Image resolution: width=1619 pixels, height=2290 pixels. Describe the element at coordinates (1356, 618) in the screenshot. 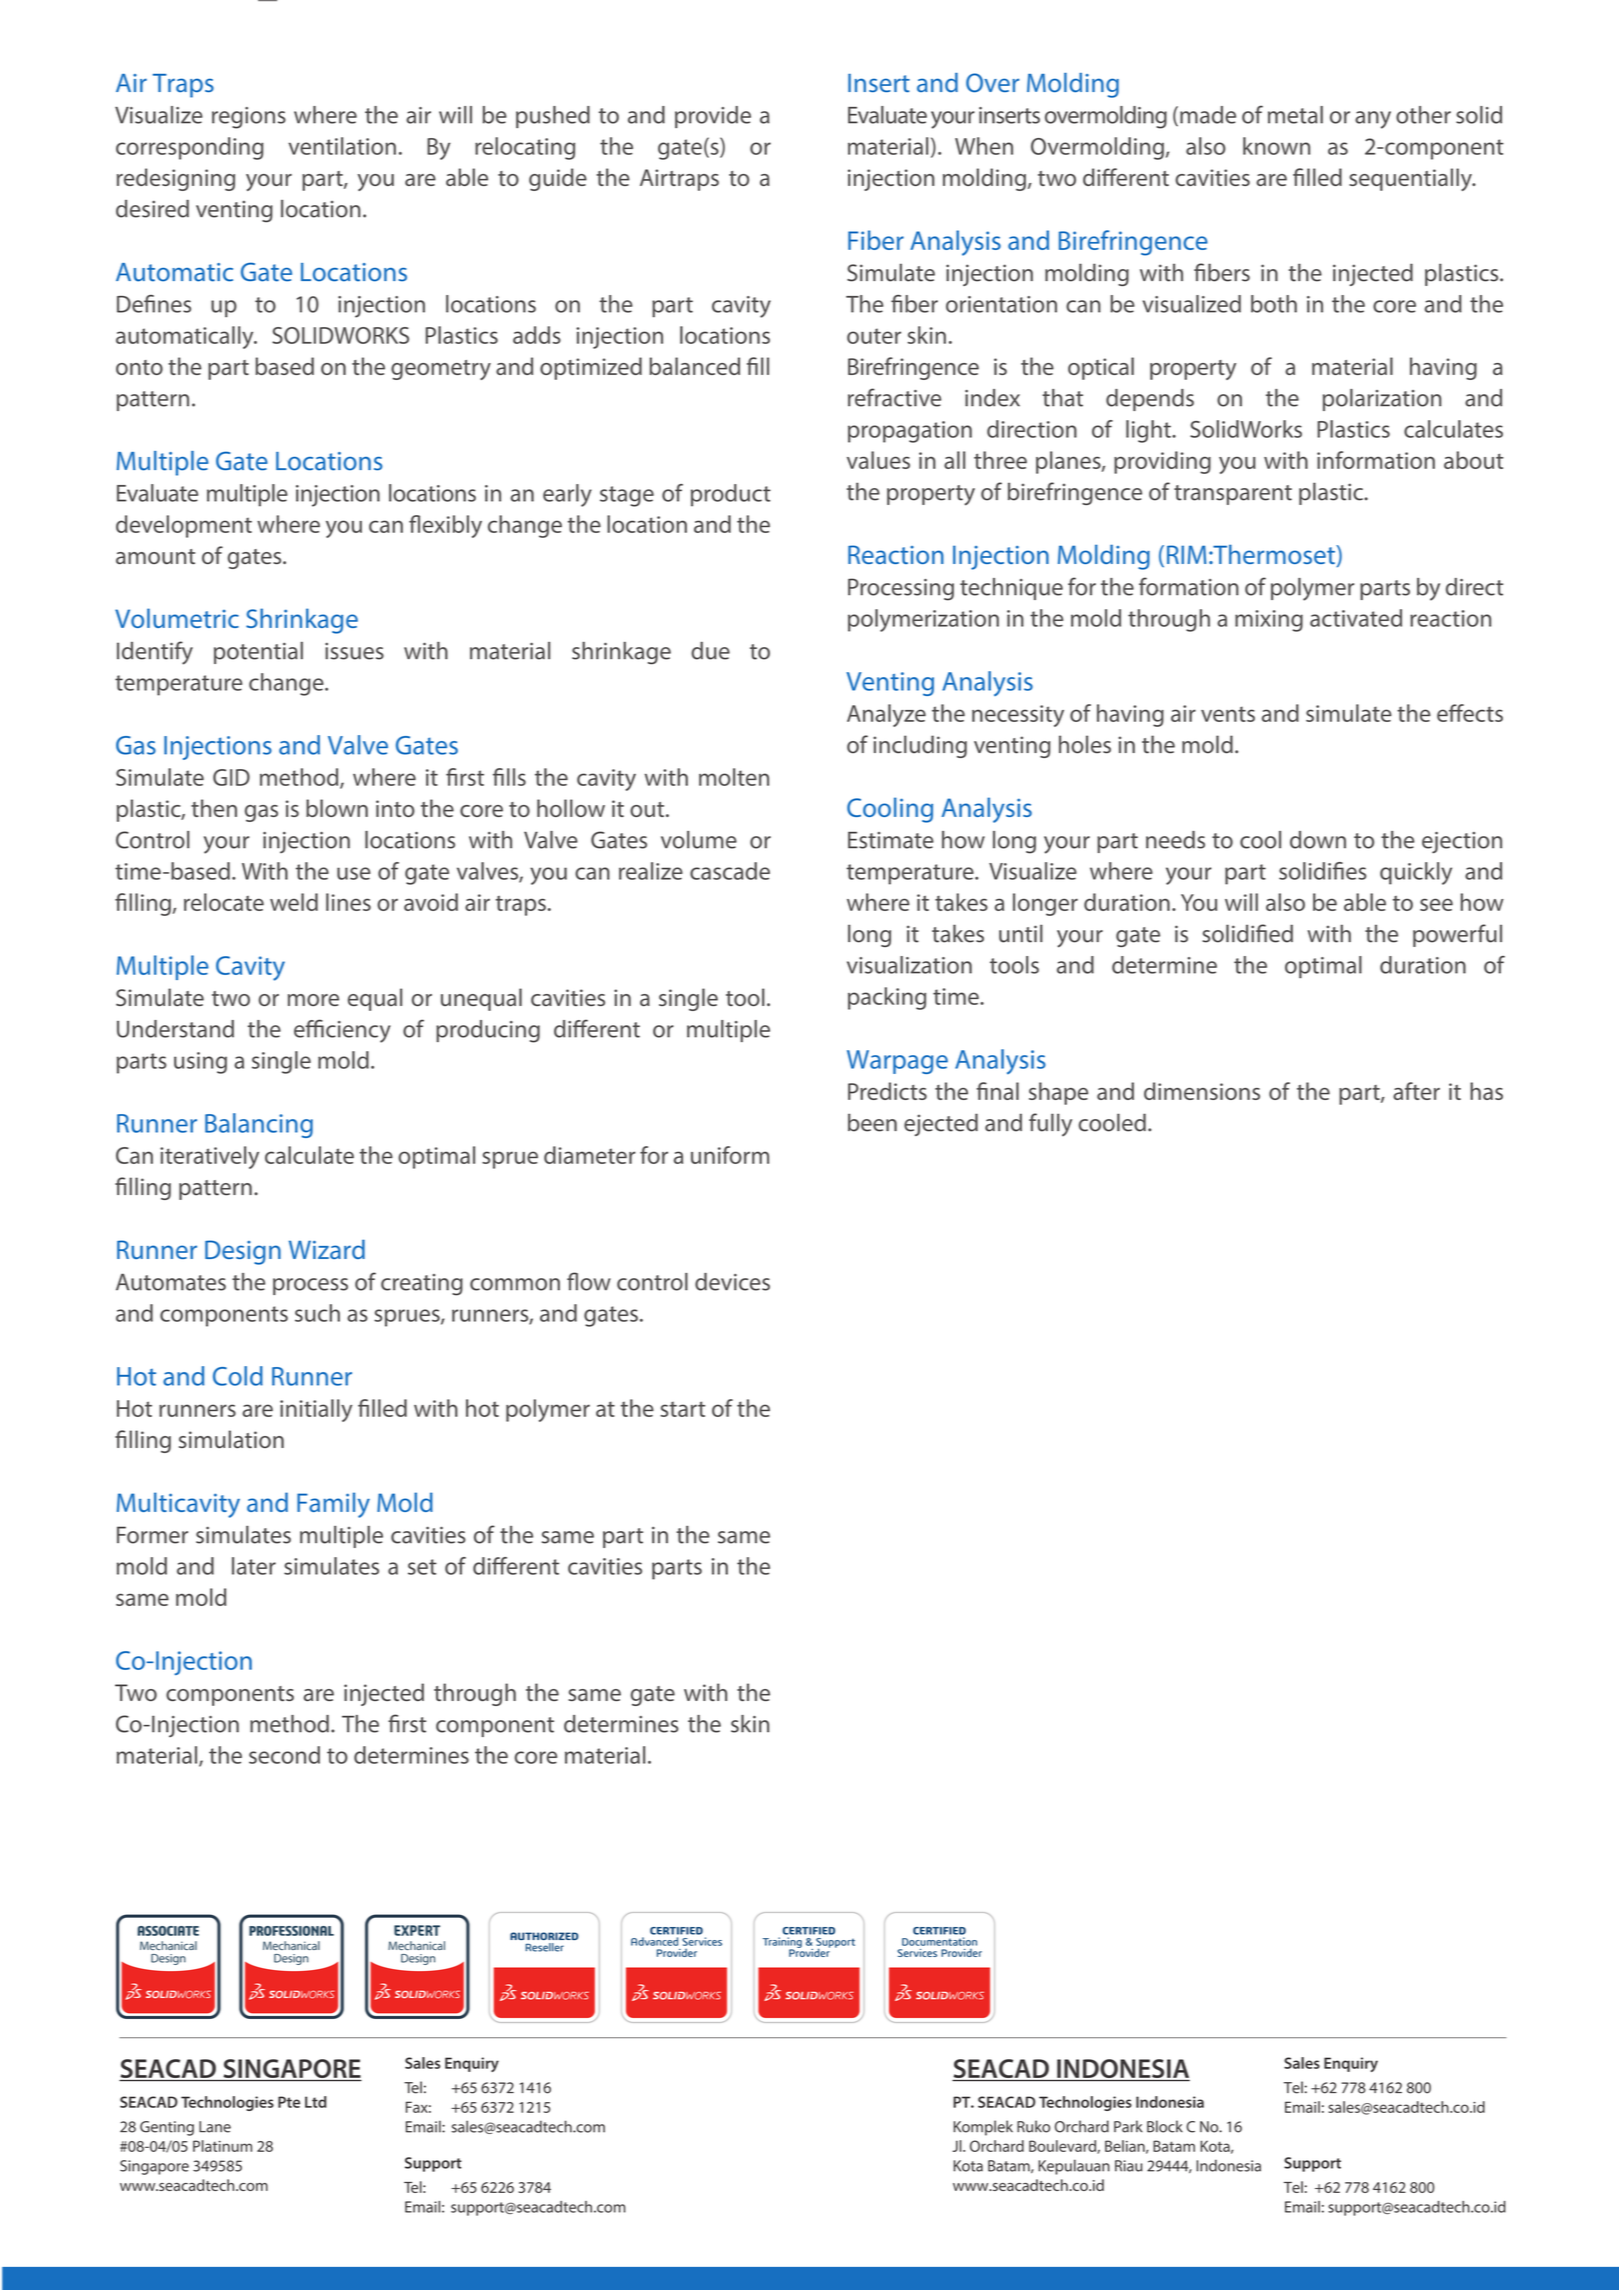

I see `activated` at that location.
